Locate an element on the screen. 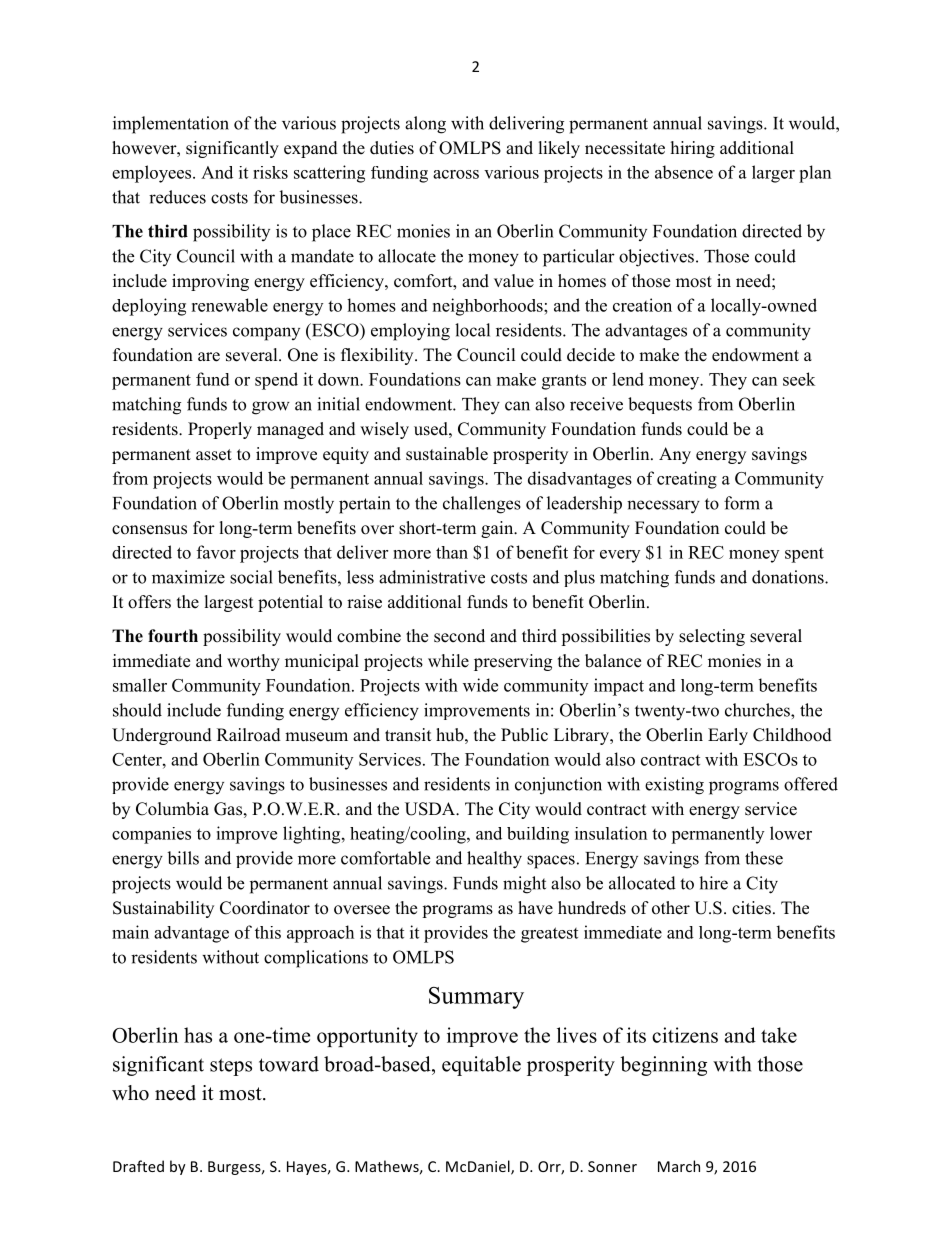 The width and height of the screenshot is (952, 1233). have is located at coordinates (535, 908).
